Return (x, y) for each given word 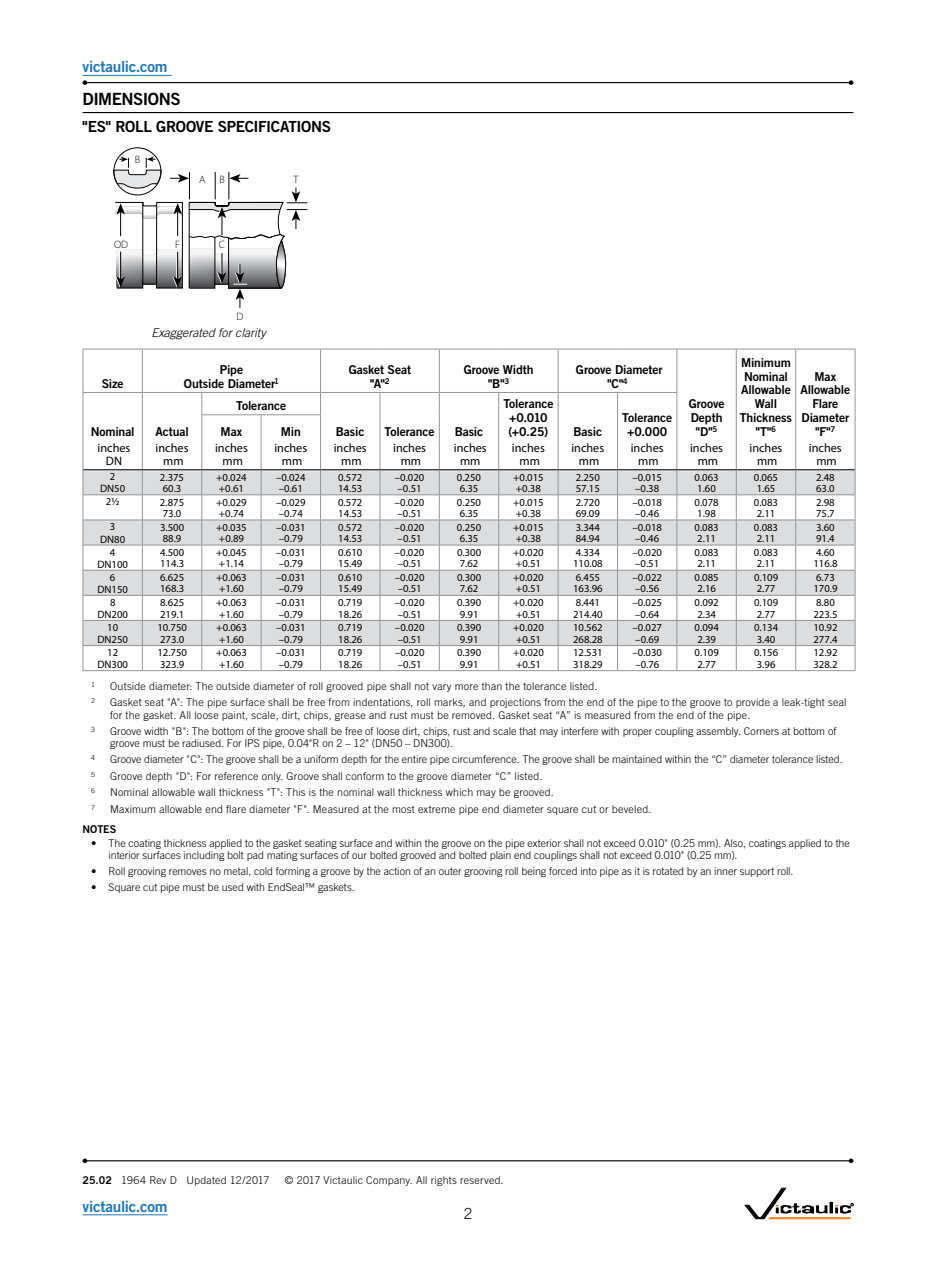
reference (236, 776)
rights (444, 1181)
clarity (251, 334)
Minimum (766, 362)
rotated (668, 871)
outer (450, 871)
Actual (171, 431)
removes (188, 872)
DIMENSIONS (131, 98)
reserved (481, 1180)
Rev (158, 1180)
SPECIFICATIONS (274, 126)
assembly (718, 732)
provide (753, 703)
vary (441, 688)
